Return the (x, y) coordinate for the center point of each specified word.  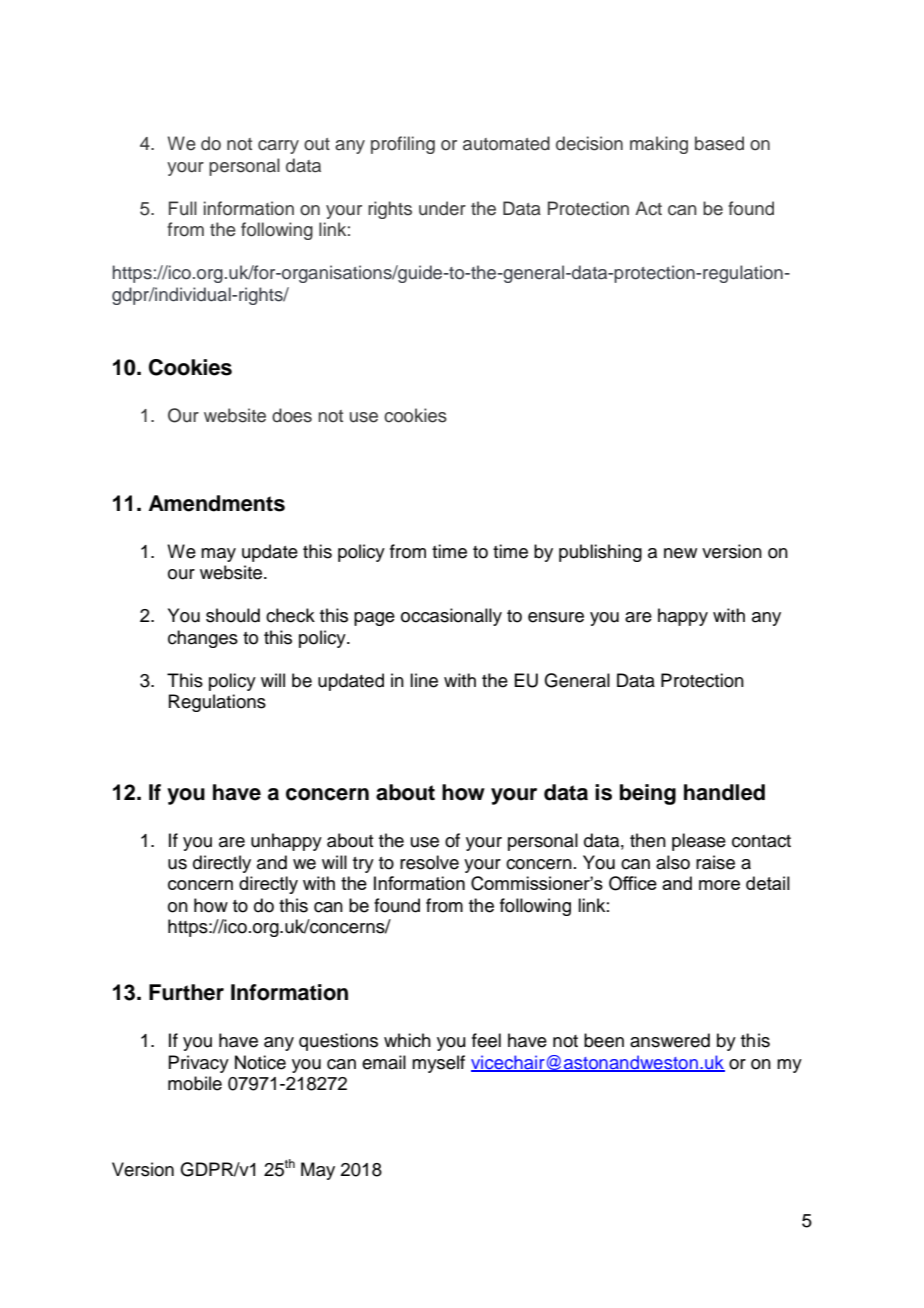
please (699, 842)
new (680, 553)
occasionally (451, 617)
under (442, 208)
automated (506, 143)
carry (278, 147)
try (363, 865)
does (292, 415)
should (233, 615)
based (719, 143)
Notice (260, 1062)
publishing (600, 553)
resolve (429, 862)
